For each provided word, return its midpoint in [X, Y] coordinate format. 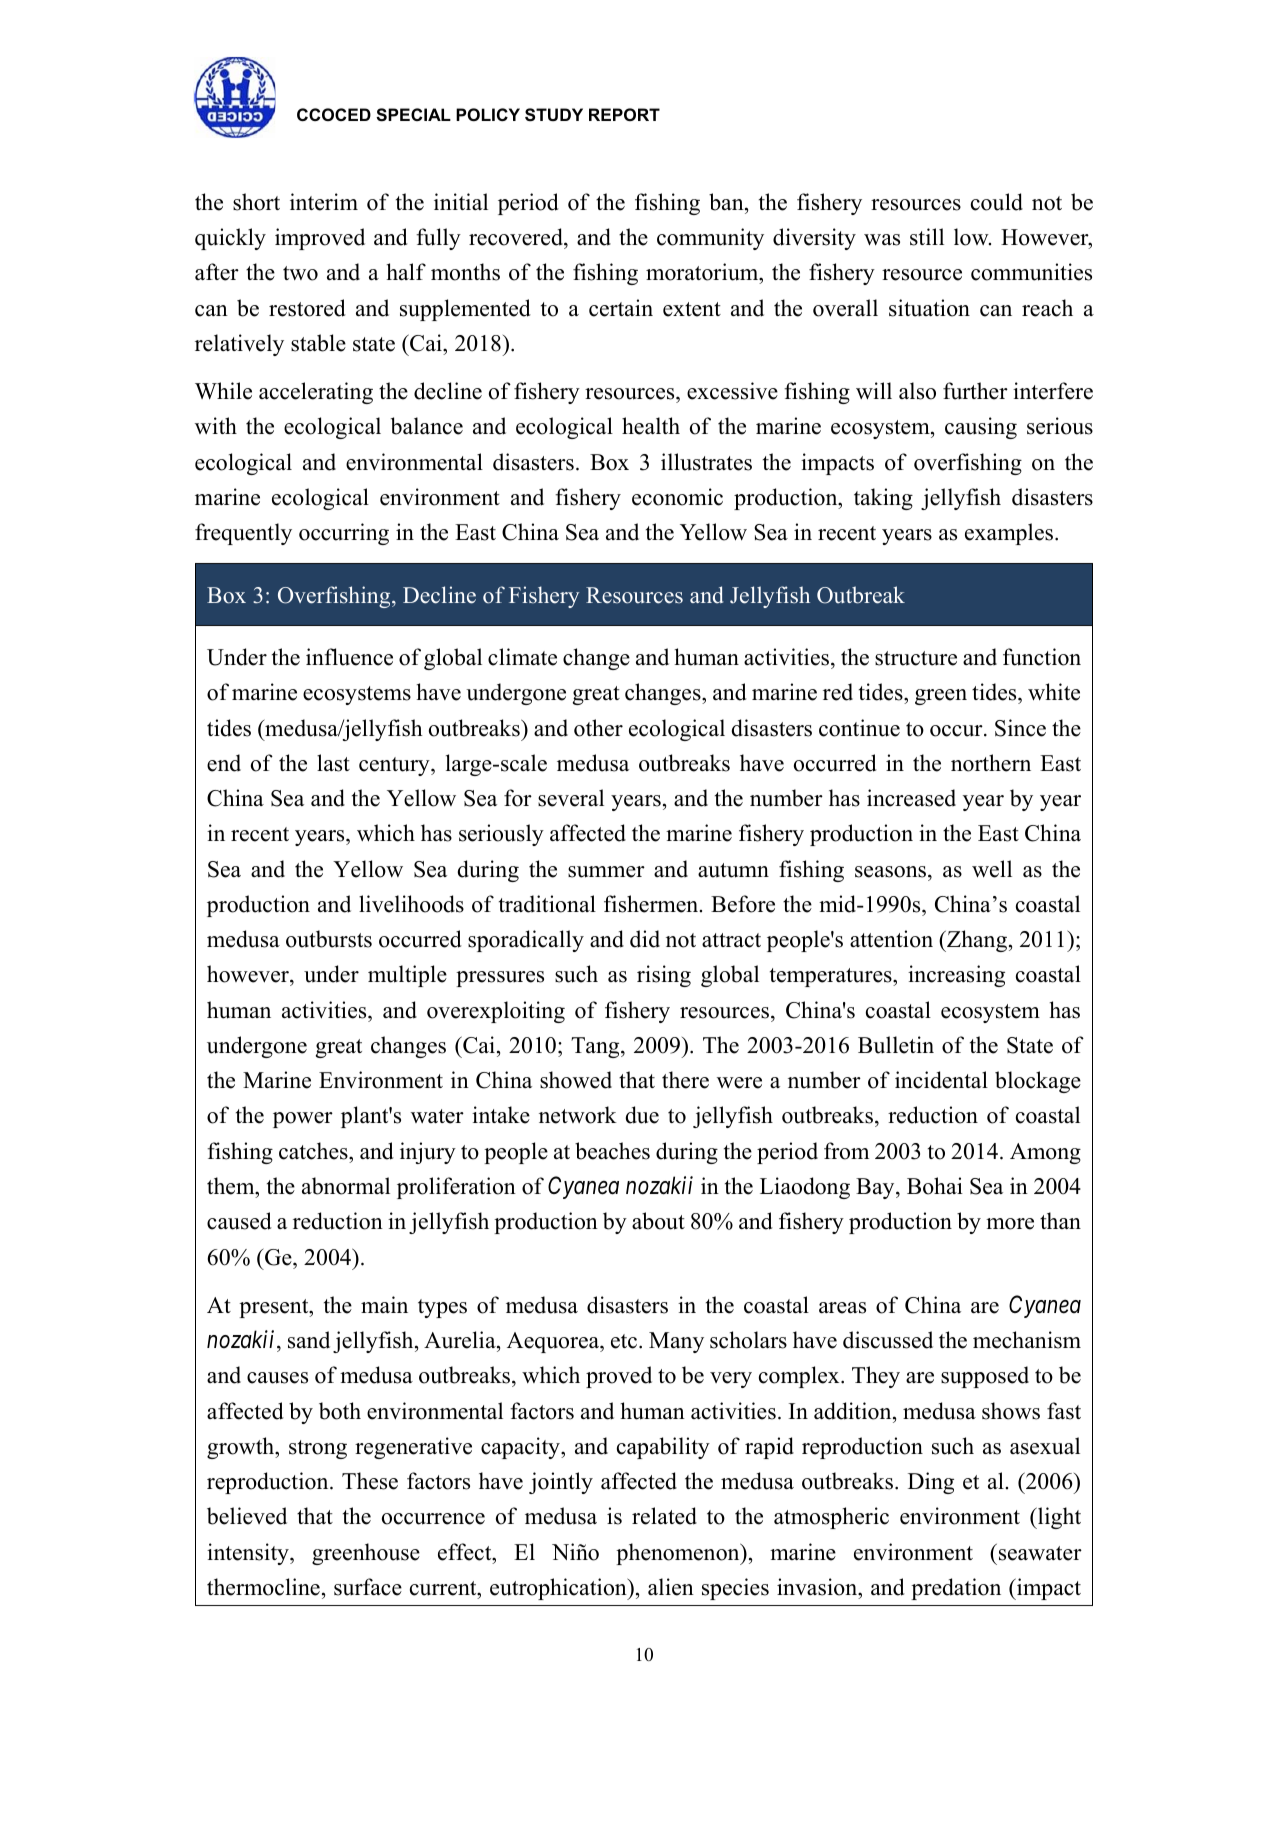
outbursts [329, 939]
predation [956, 1589]
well [992, 869]
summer [606, 872]
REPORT [624, 114]
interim [324, 202]
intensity [249, 1554]
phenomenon [679, 1554]
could [997, 202]
